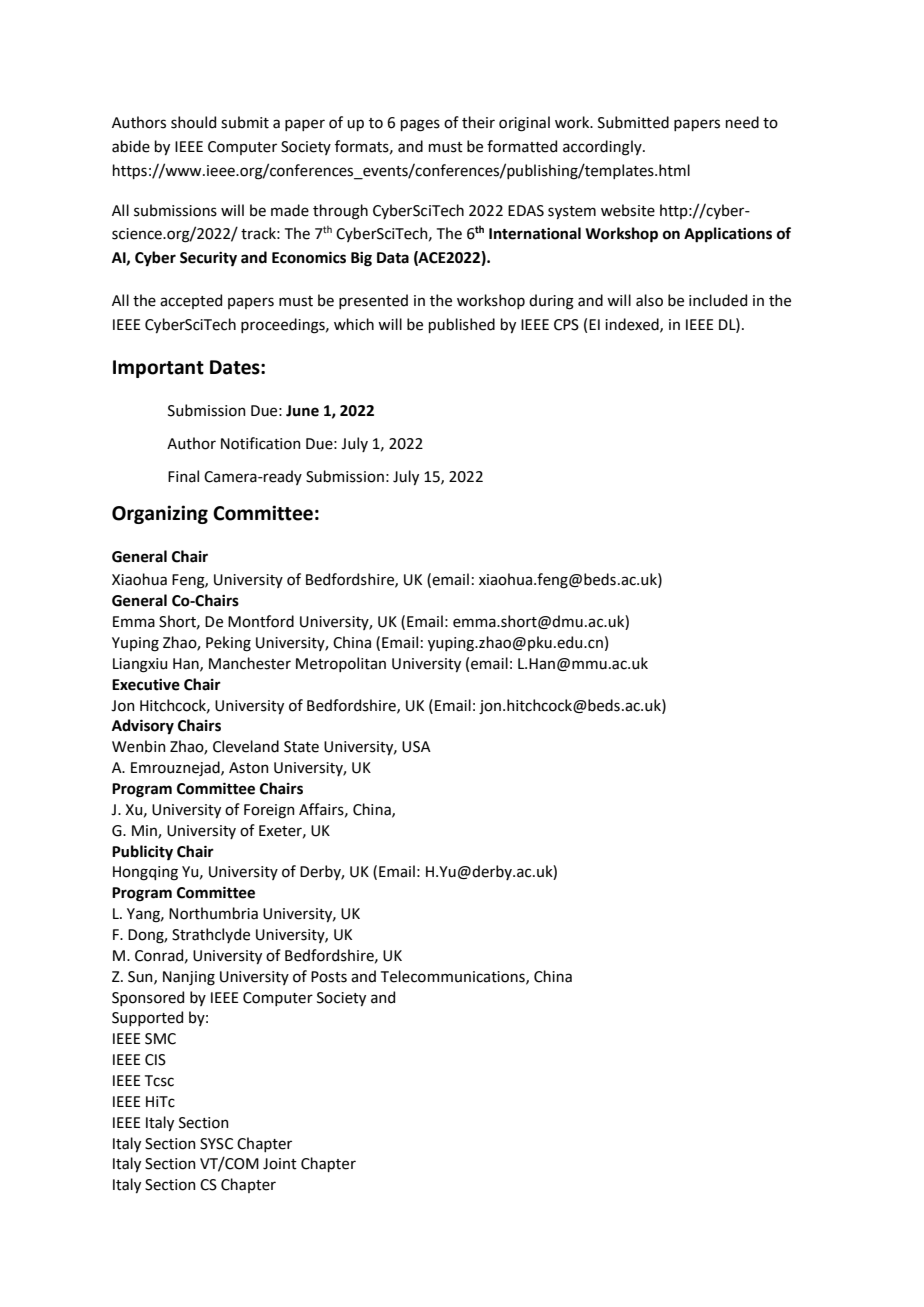  Describe the element at coordinates (416, 747) in the document. I see `USA` at that location.
